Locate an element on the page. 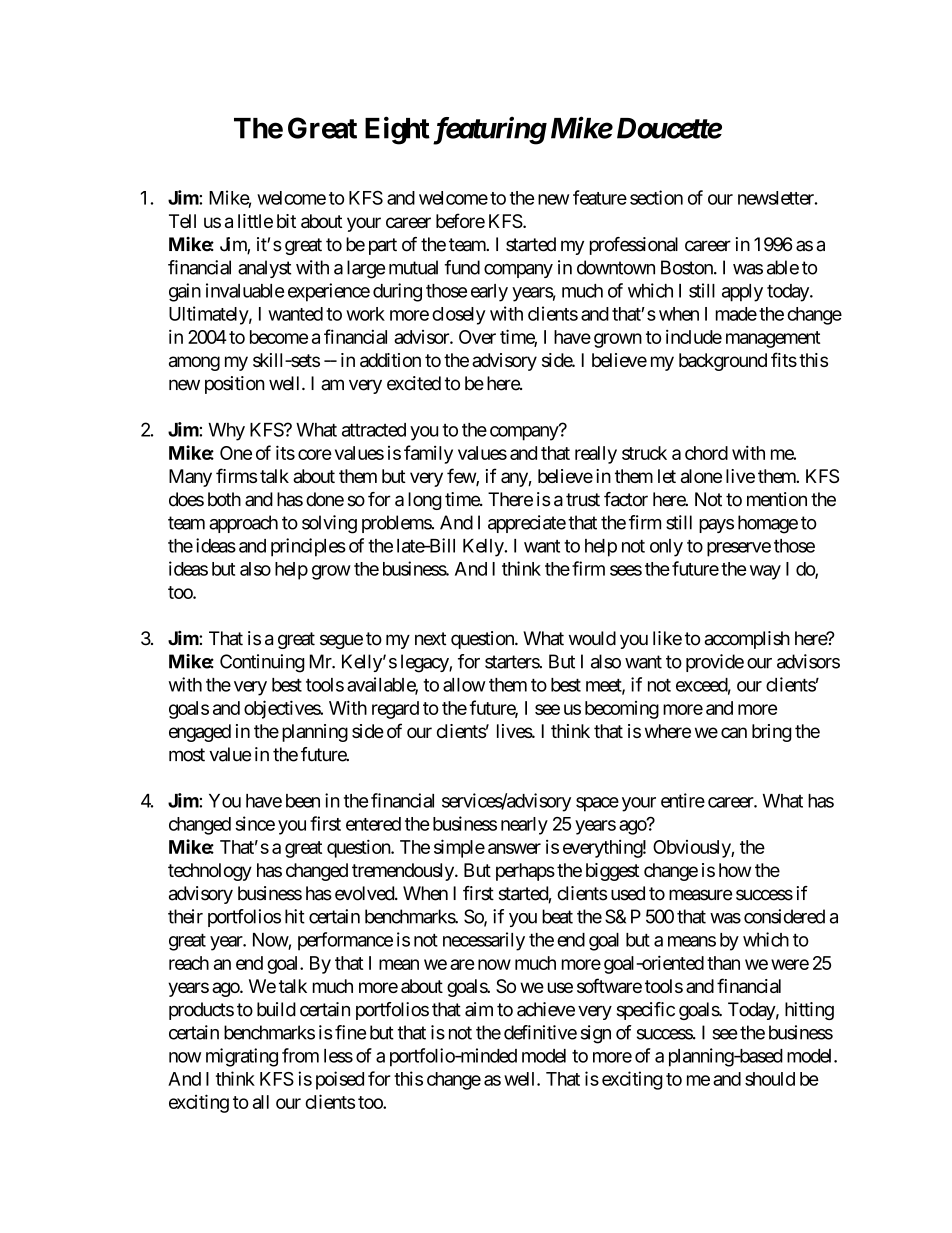 The width and height of the document is (952, 1233). Eight is located at coordinates (397, 130).
